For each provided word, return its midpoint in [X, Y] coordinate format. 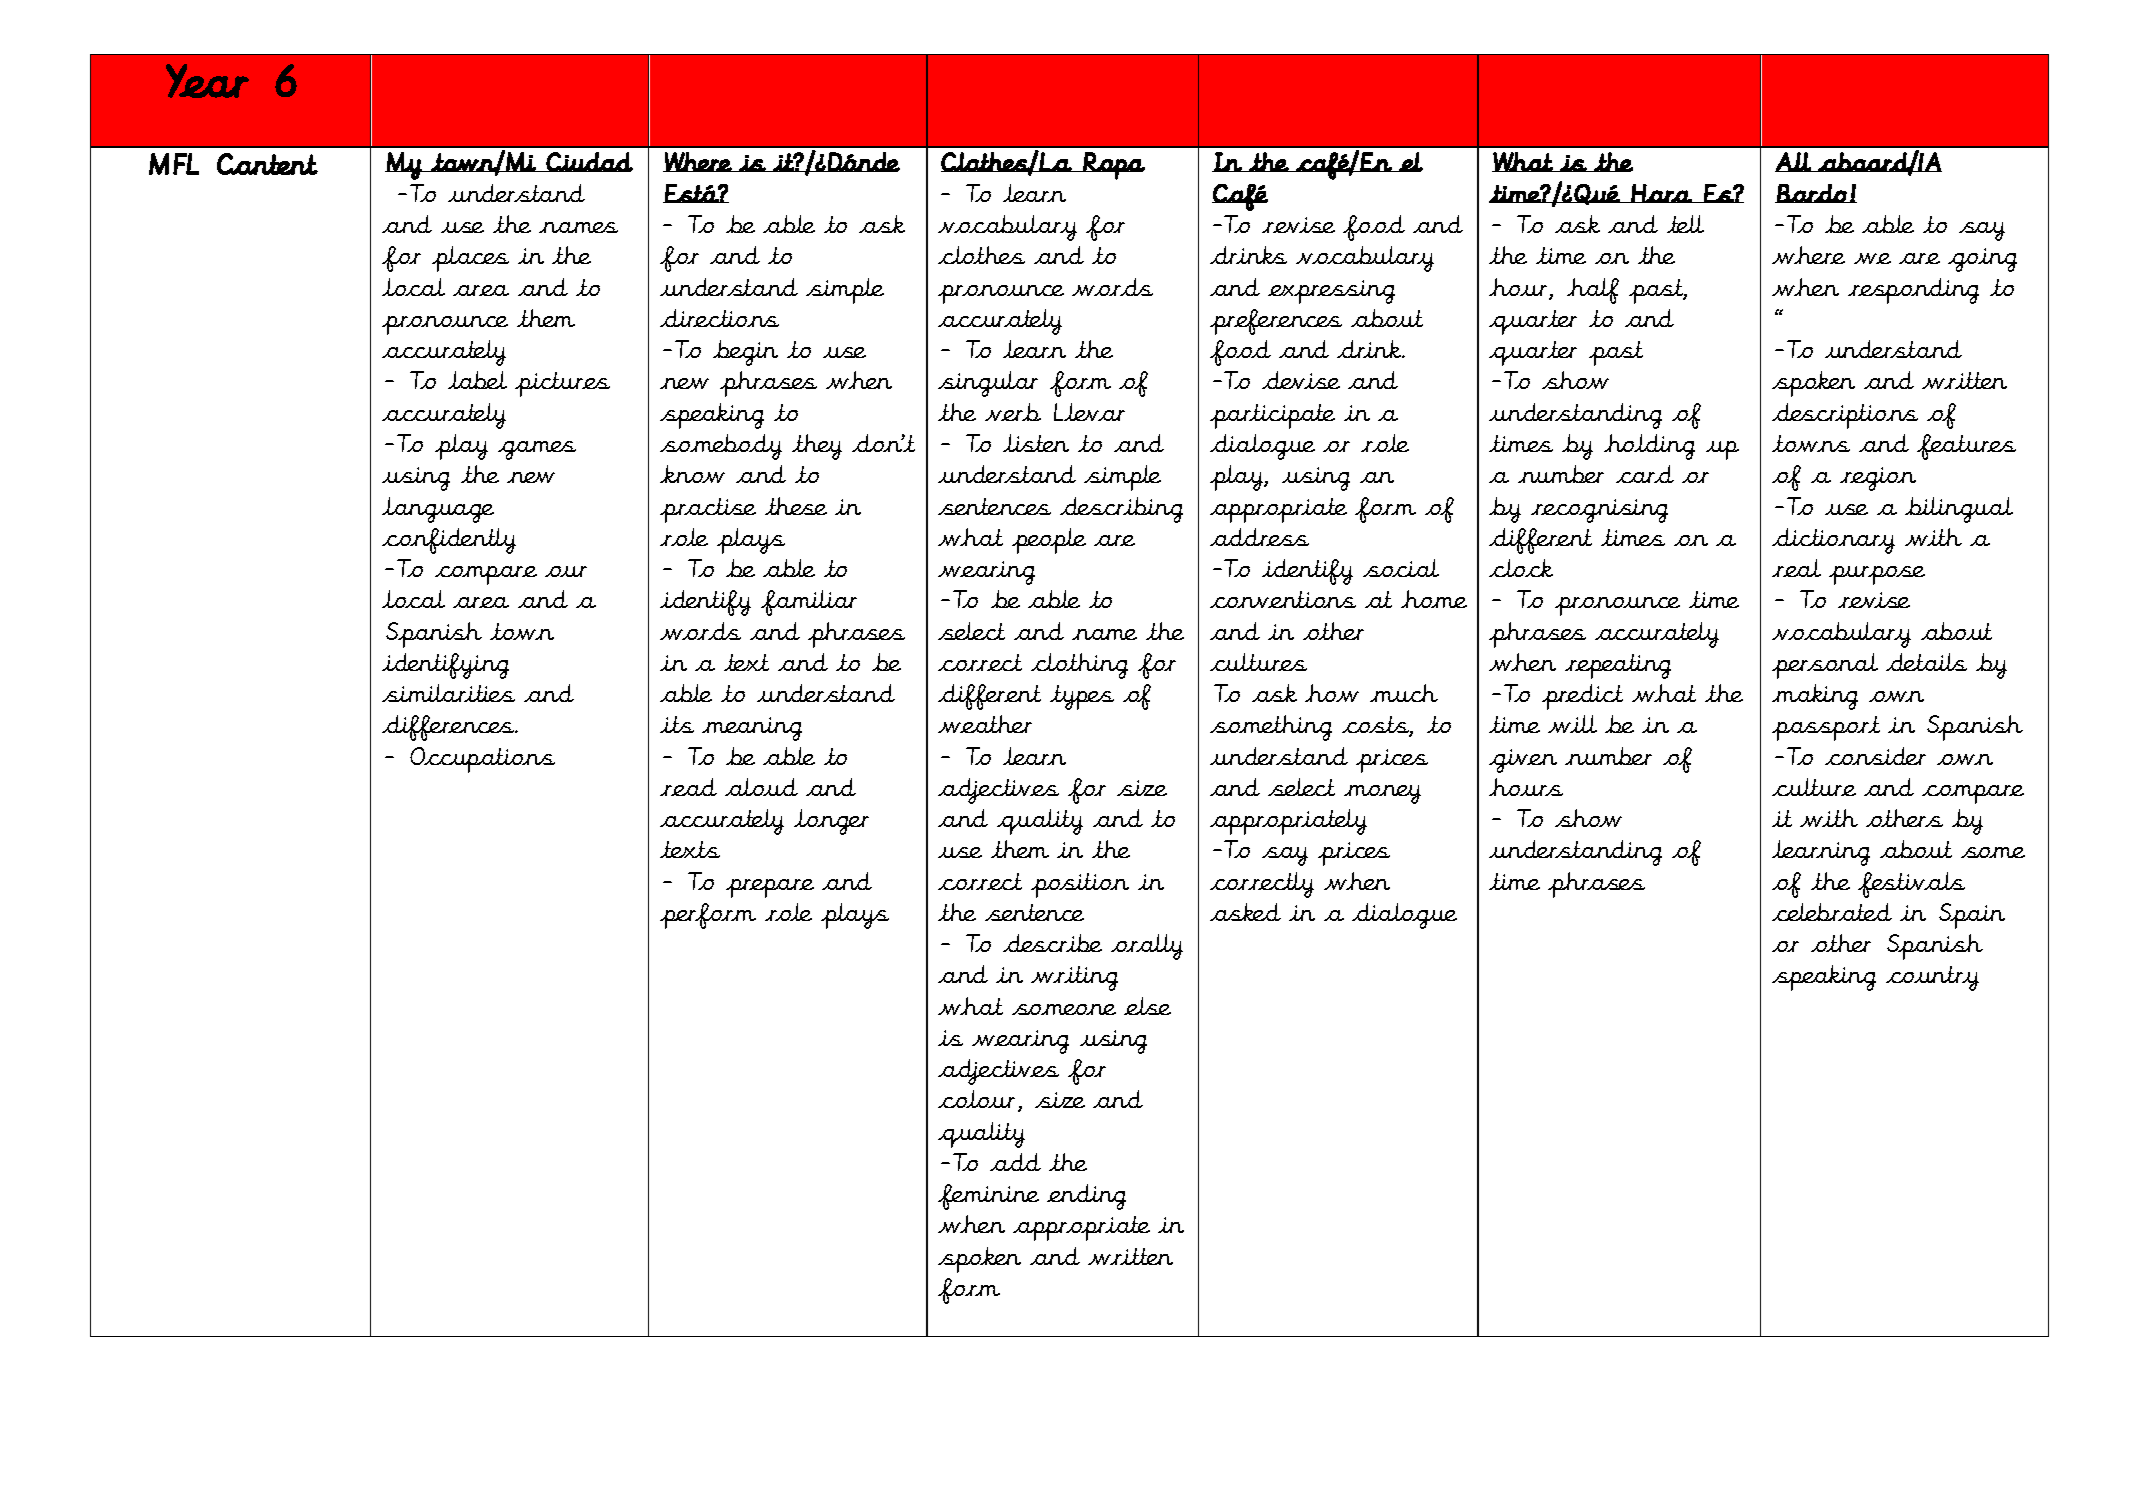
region [1878, 479]
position [1080, 885]
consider [1875, 756]
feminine [988, 1197]
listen [1036, 443]
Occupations [482, 760]
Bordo [1812, 193]
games [537, 450]
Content [267, 164]
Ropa [1113, 166]
